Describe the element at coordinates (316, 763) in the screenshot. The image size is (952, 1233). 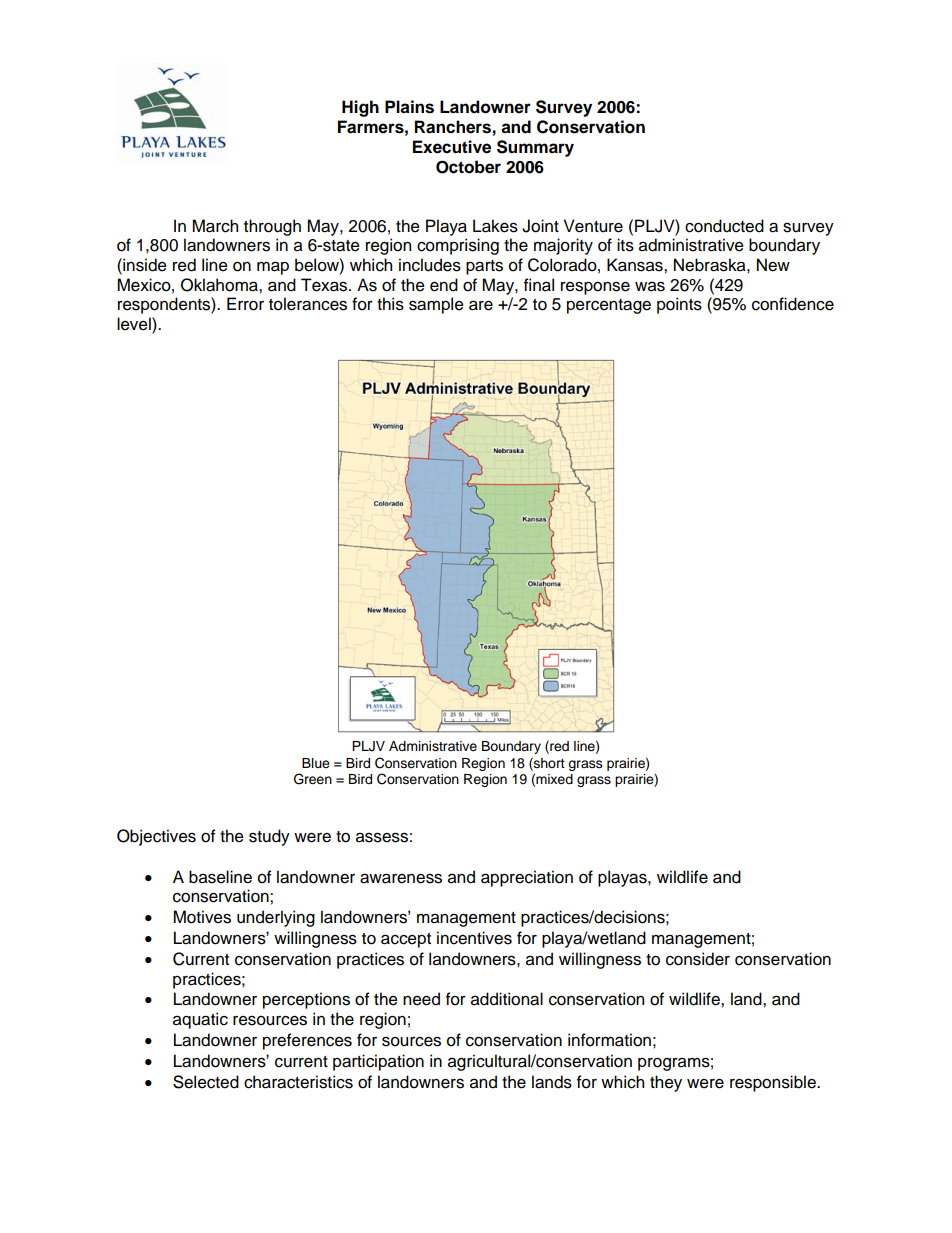
I see `Blue` at that location.
